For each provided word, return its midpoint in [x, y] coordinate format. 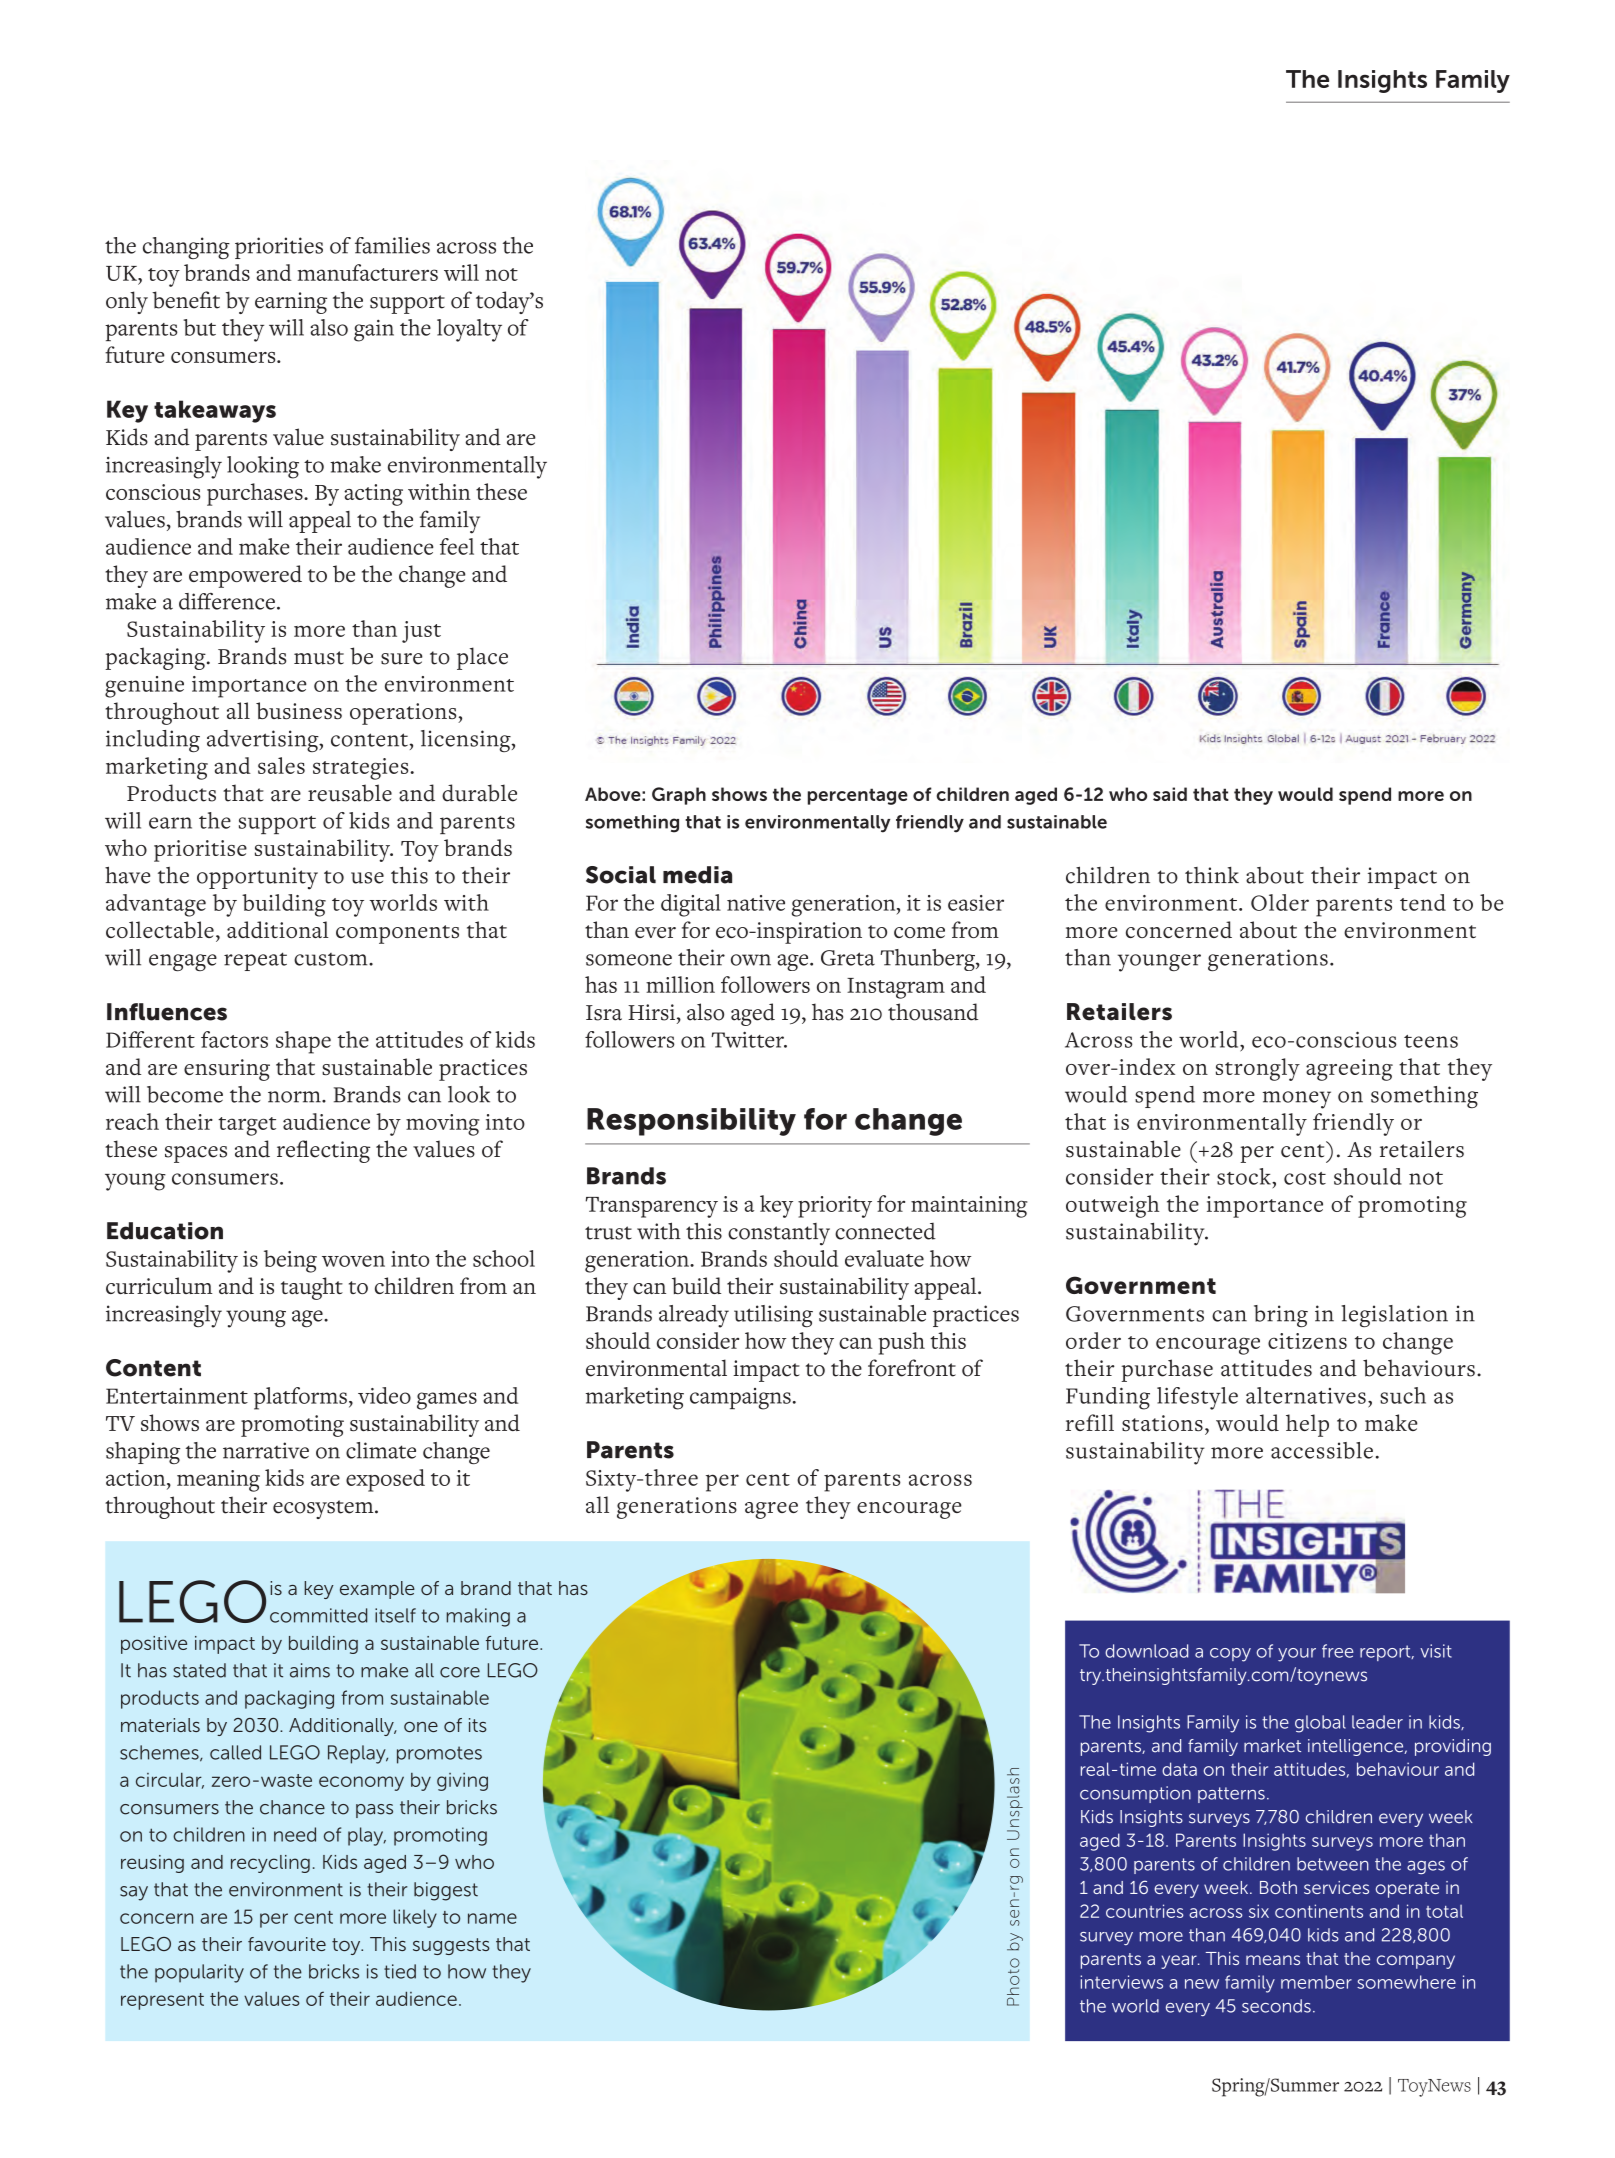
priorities [279, 248]
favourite [287, 1944]
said [1170, 794]
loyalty [469, 330]
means [1273, 1960]
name [492, 1918]
